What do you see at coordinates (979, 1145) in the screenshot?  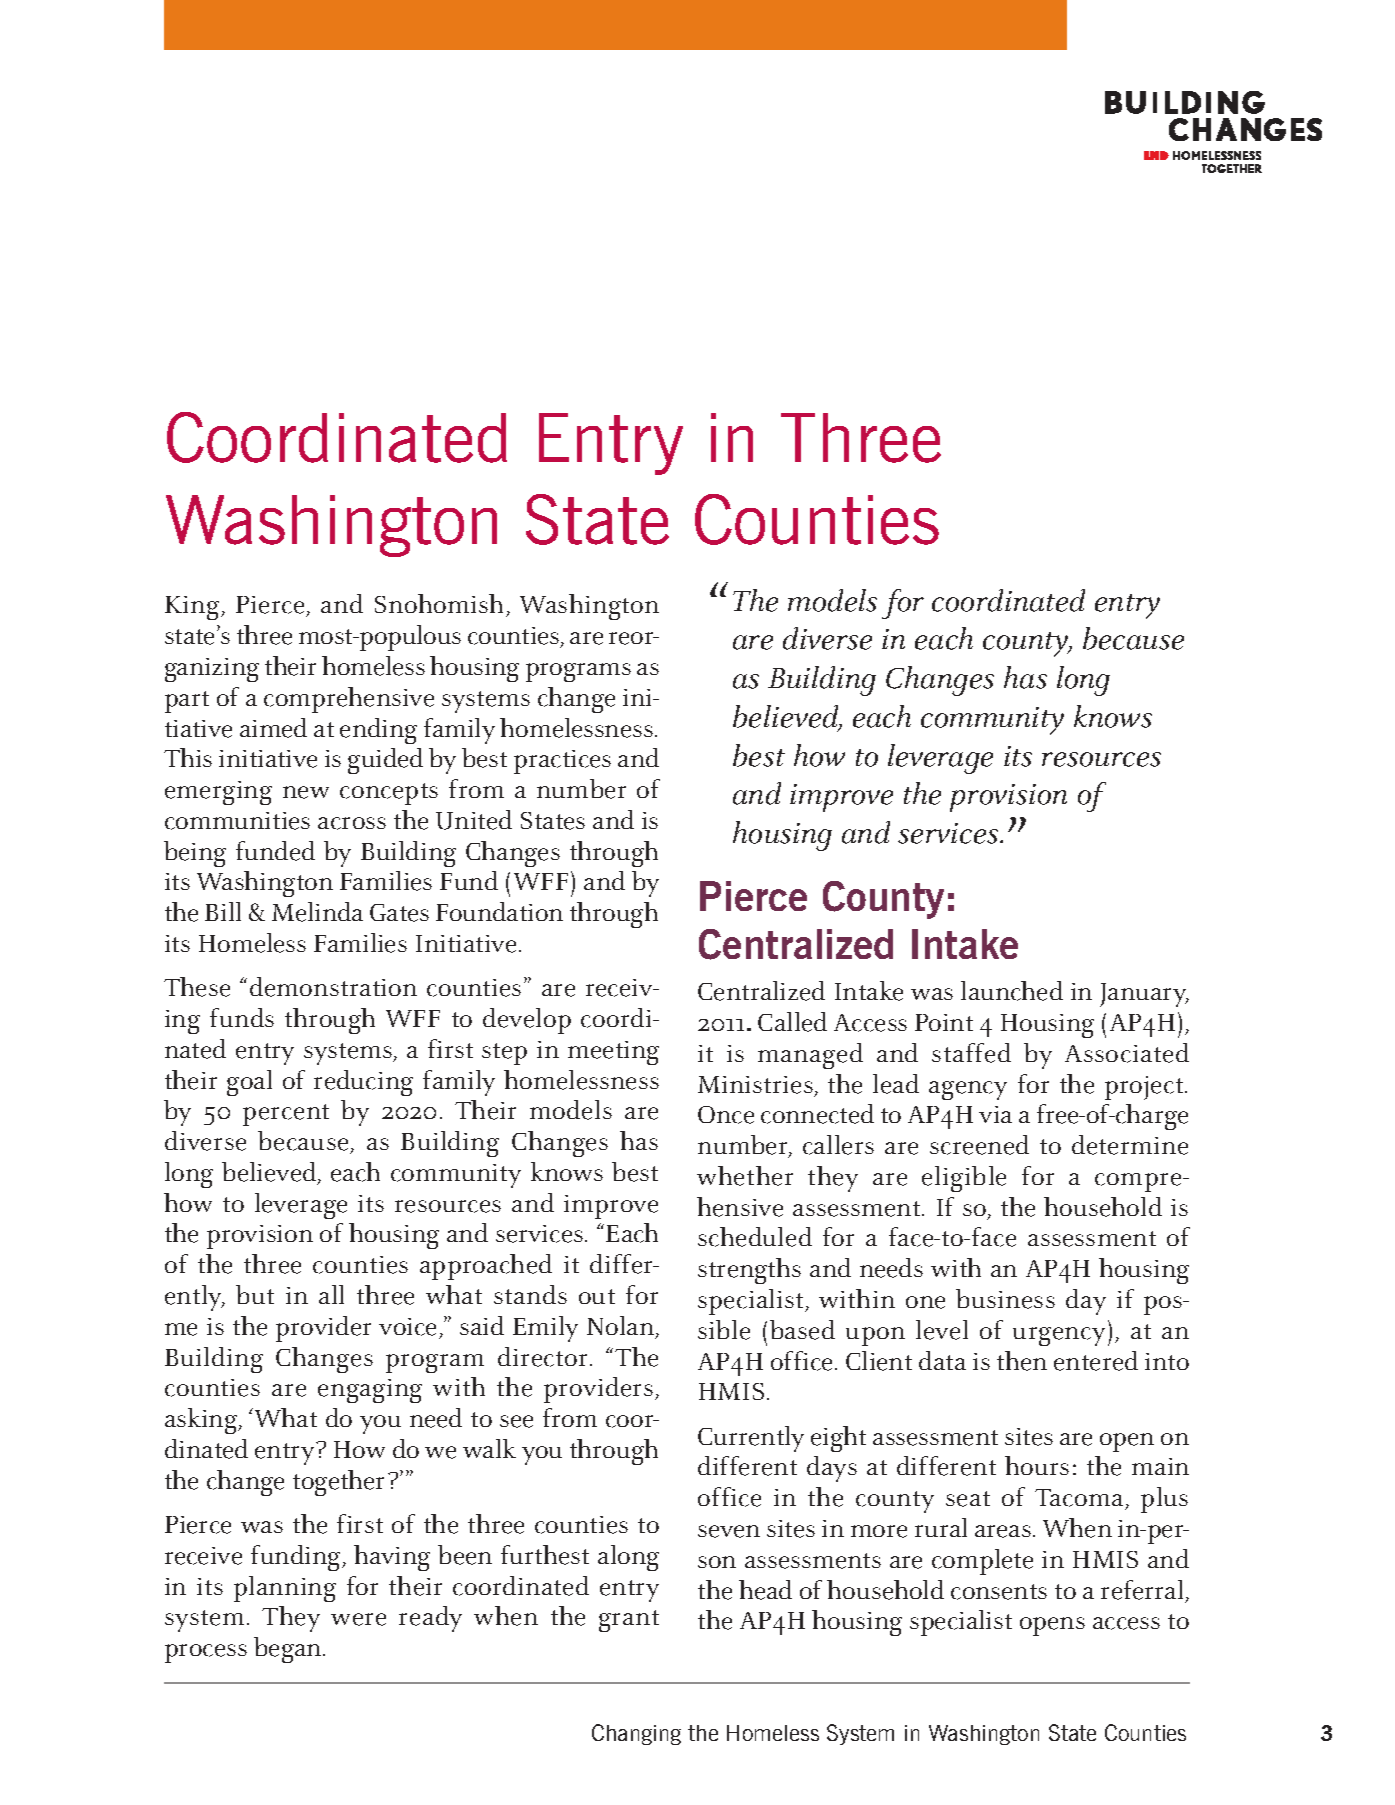 I see `screened` at bounding box center [979, 1145].
